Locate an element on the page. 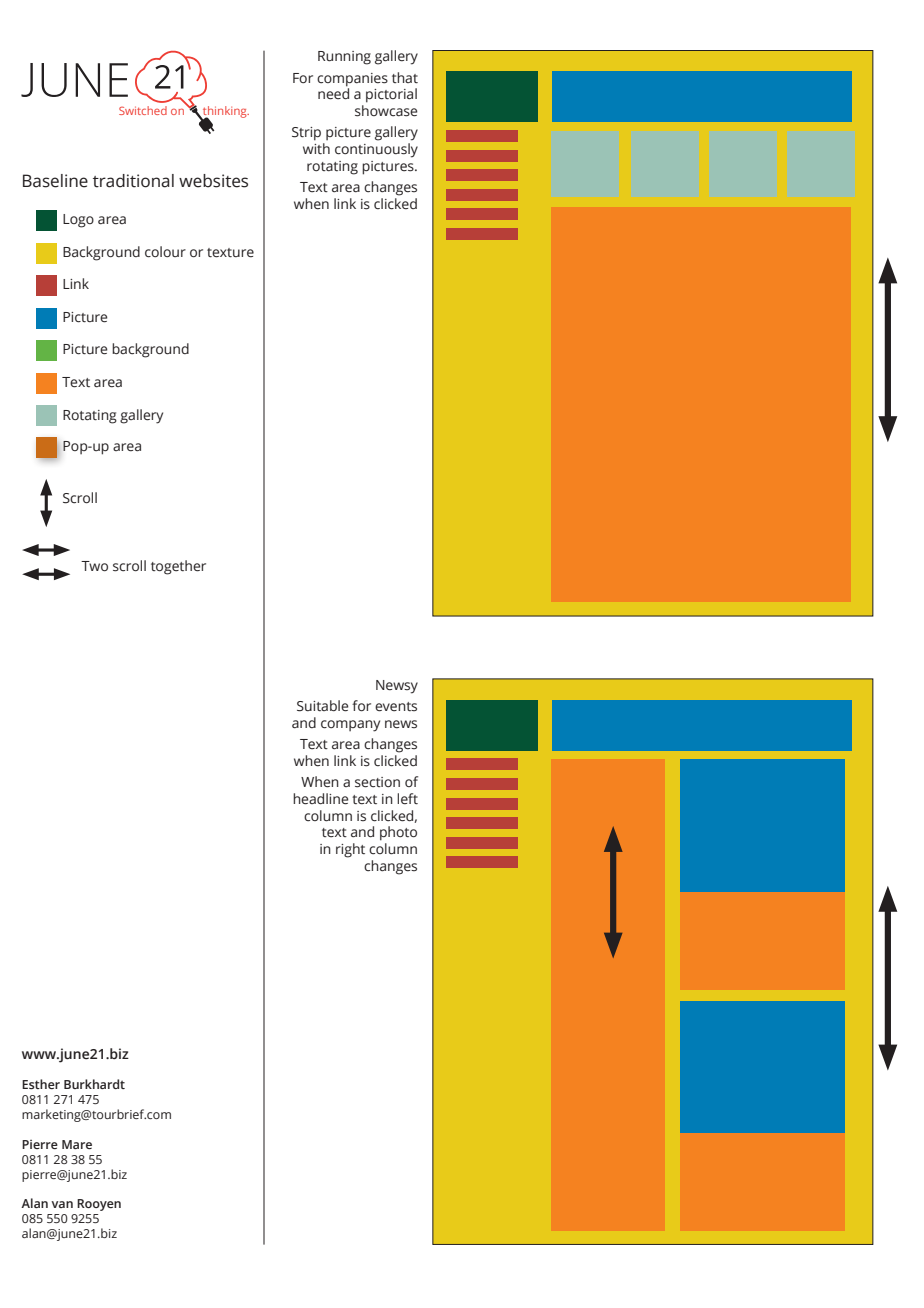 This image has width=924, height=1308. websites is located at coordinates (213, 181).
